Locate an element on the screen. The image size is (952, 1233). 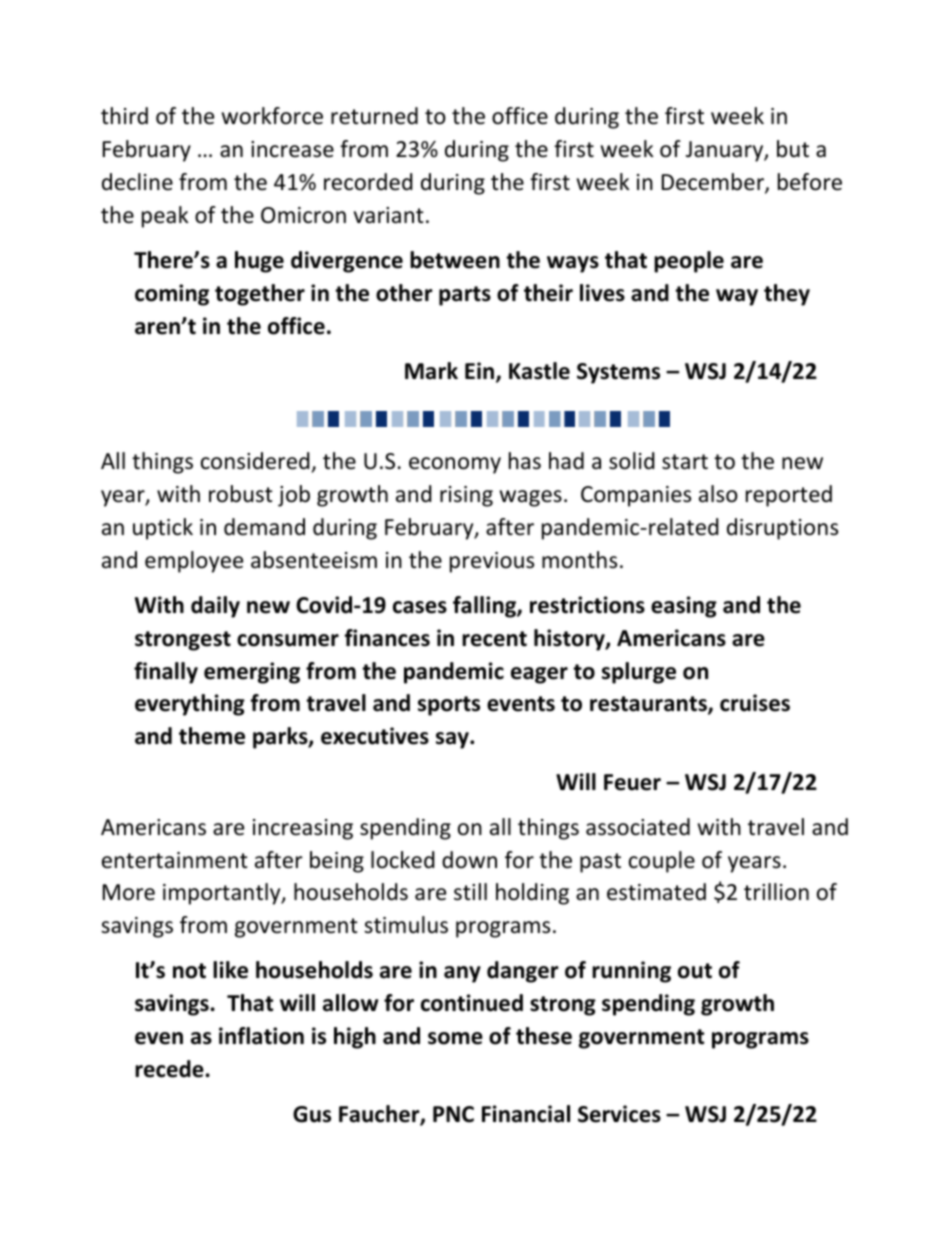
say is located at coordinates (453, 740).
